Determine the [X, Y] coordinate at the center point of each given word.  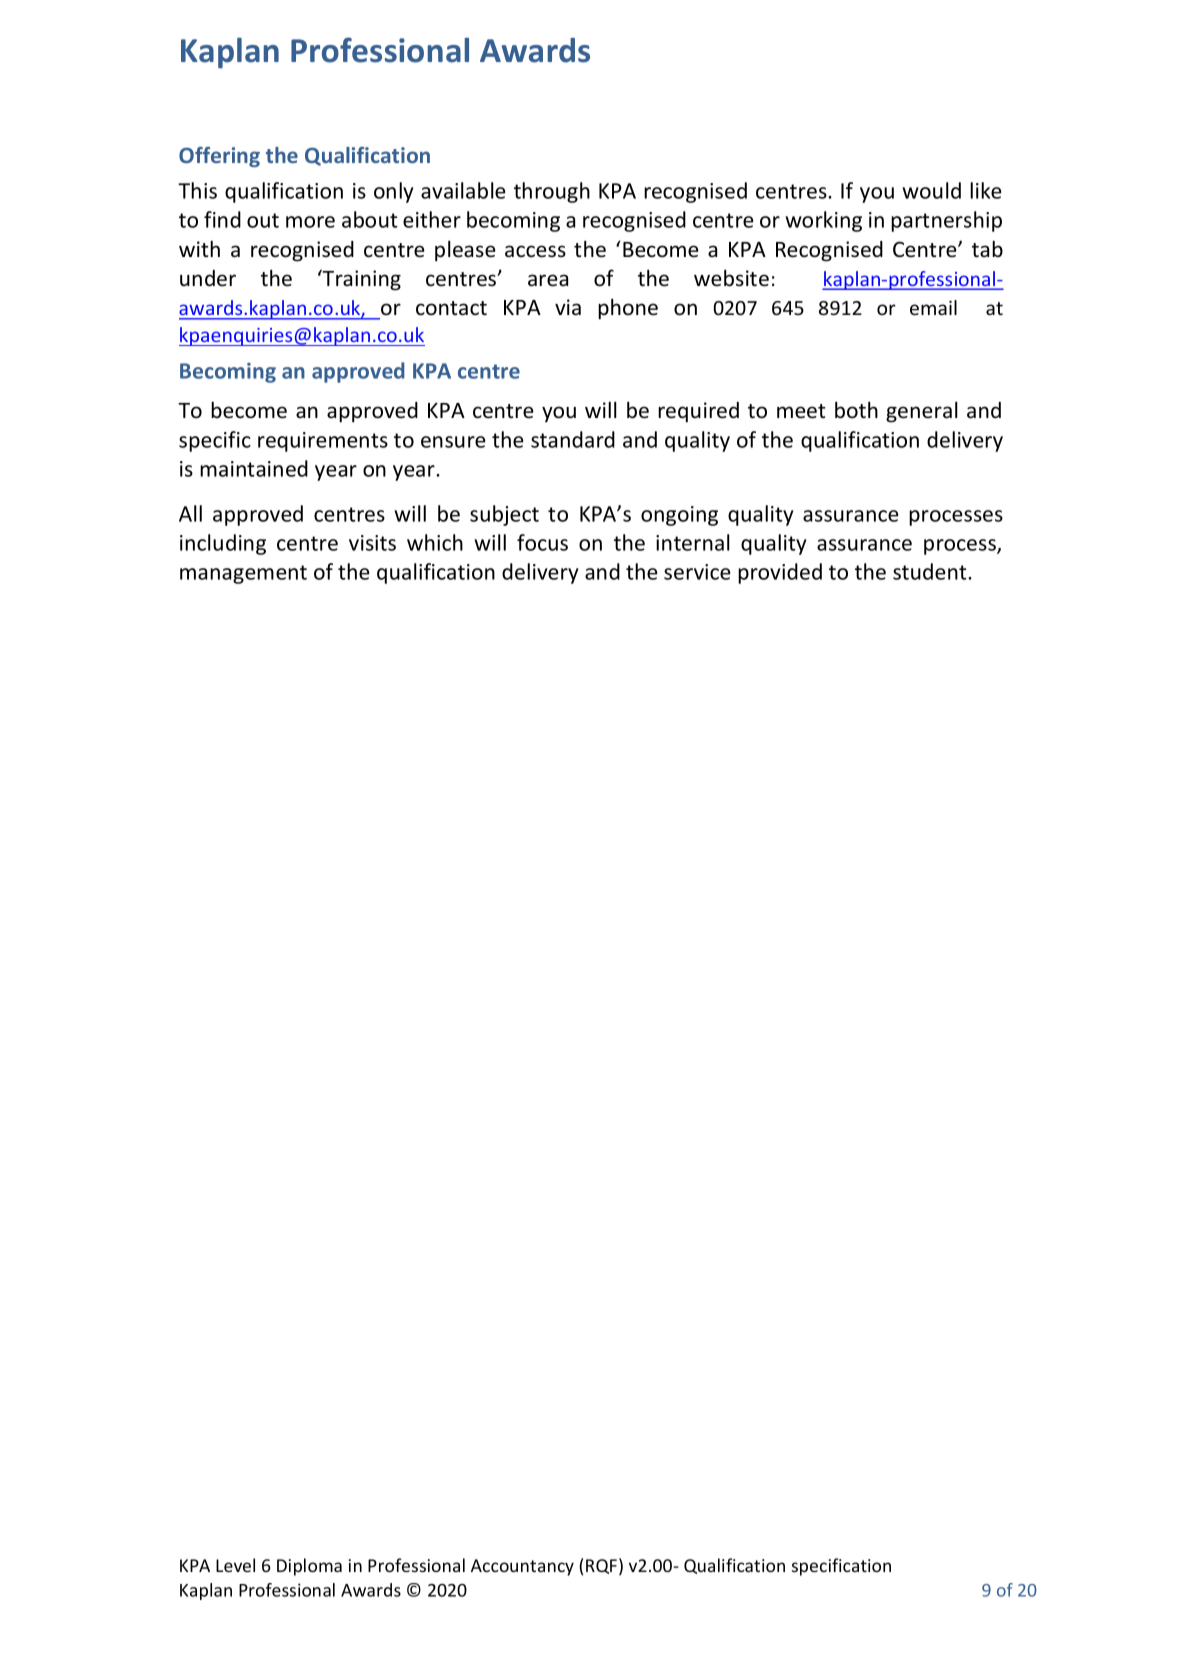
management [243, 574]
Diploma [309, 1567]
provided [780, 573]
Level [235, 1565]
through [552, 192]
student [931, 571]
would [931, 190]
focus [542, 542]
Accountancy [522, 1567]
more [310, 222]
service [697, 572]
